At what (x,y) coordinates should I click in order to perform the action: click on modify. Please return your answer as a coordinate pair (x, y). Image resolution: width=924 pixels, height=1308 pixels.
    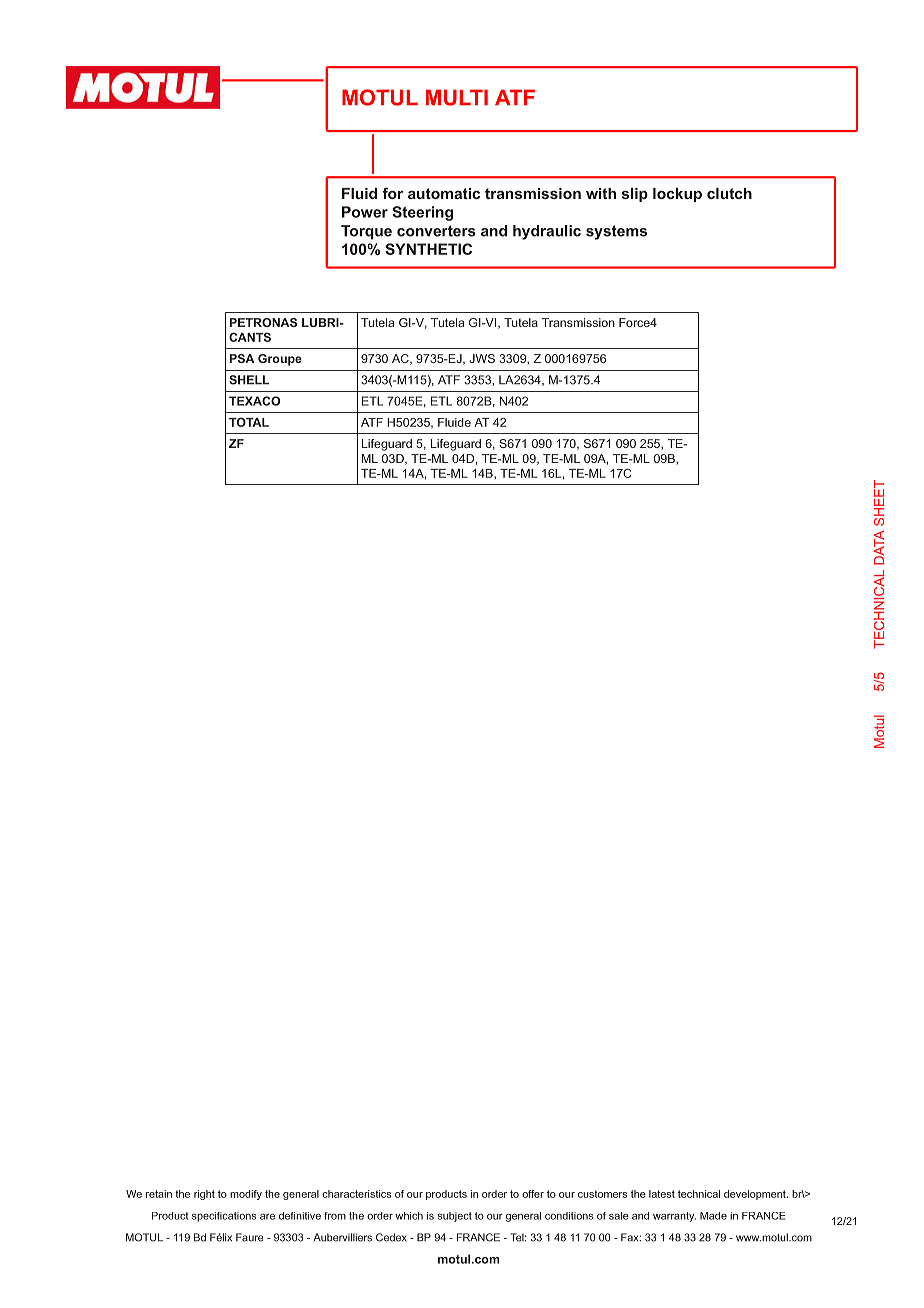
    Looking at the image, I should click on (246, 1195).
